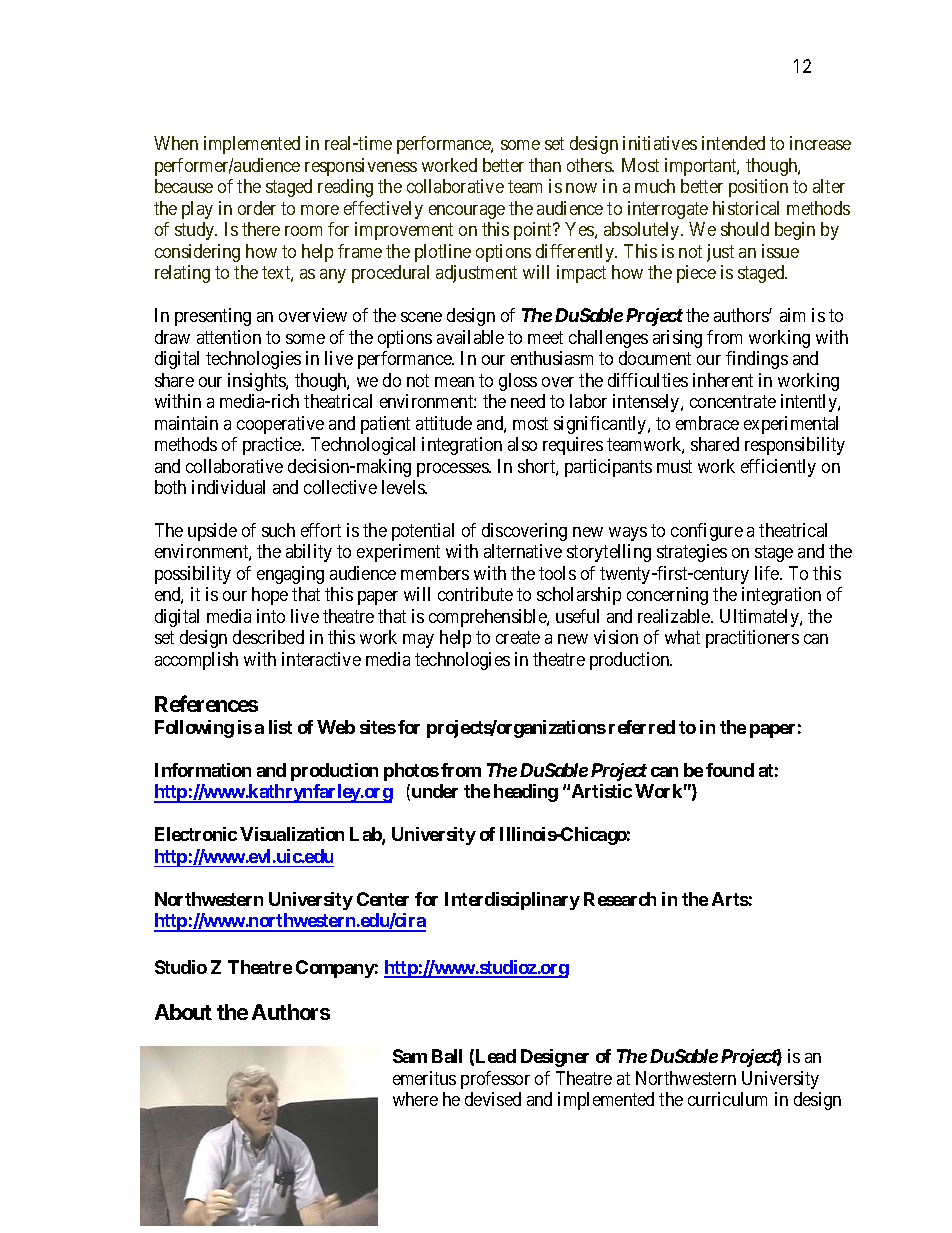  What do you see at coordinates (518, 638) in the screenshot?
I see `create` at bounding box center [518, 638].
